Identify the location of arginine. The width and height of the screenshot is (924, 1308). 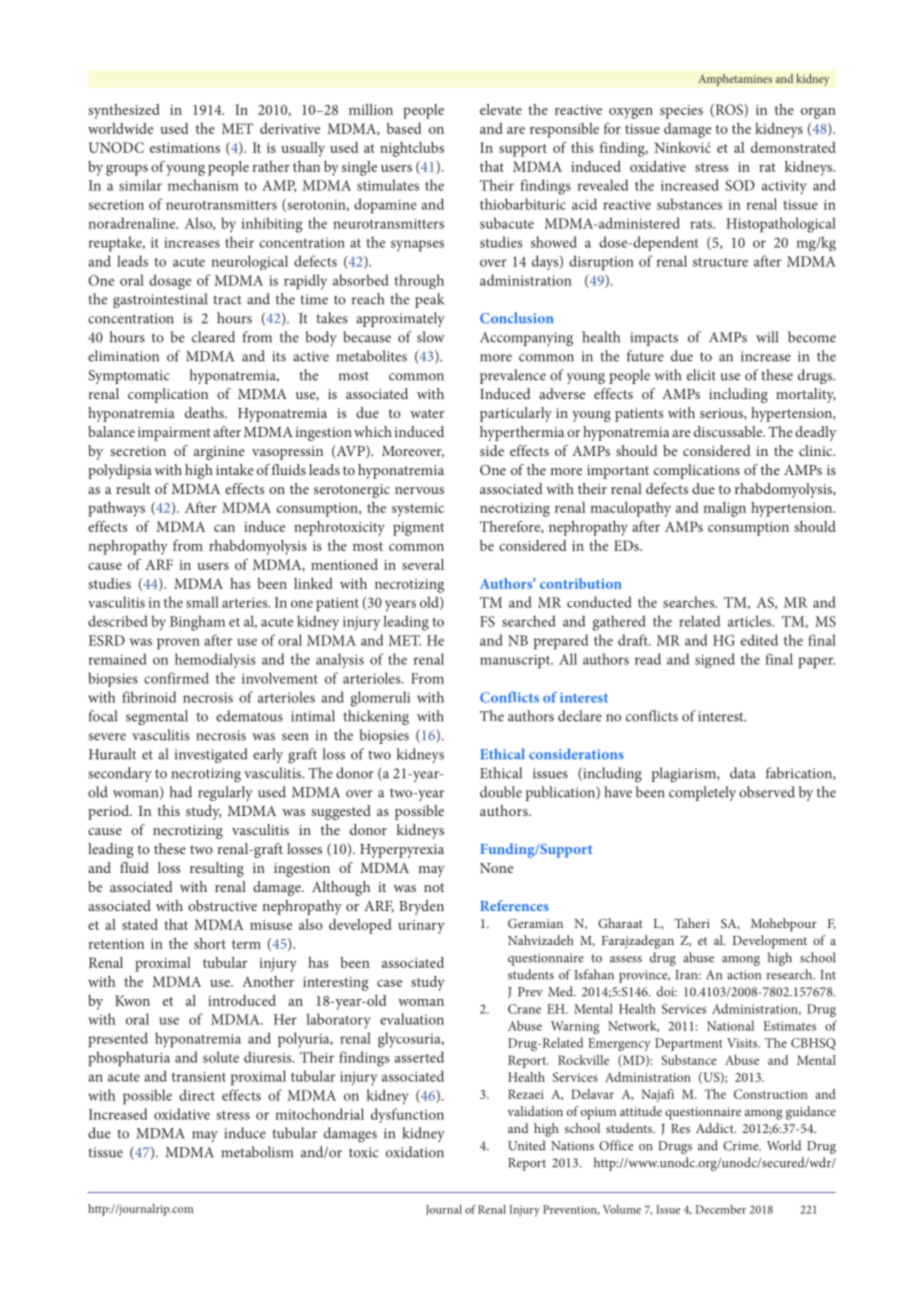
(219, 453).
